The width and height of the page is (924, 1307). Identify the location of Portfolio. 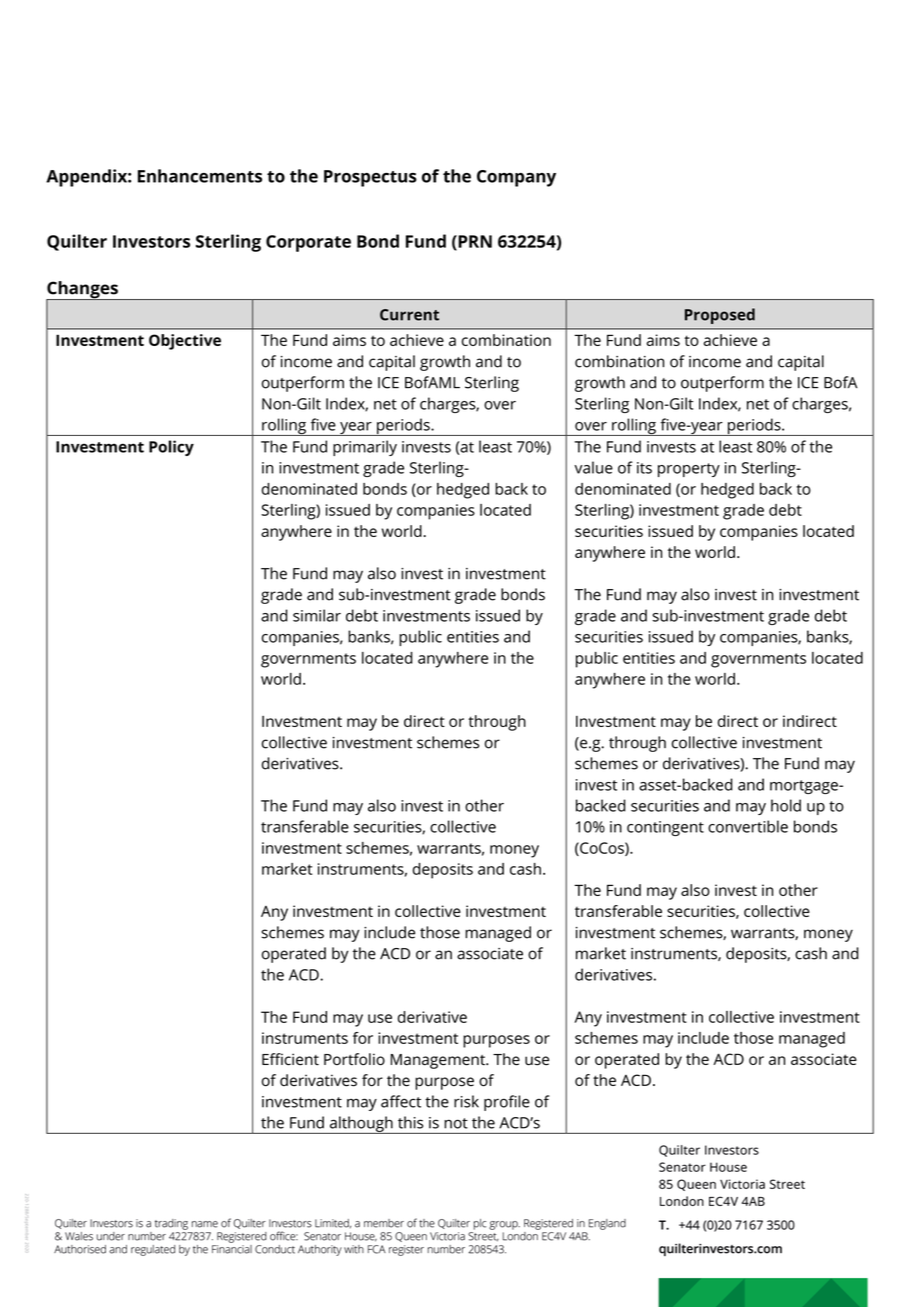
(354, 1059).
